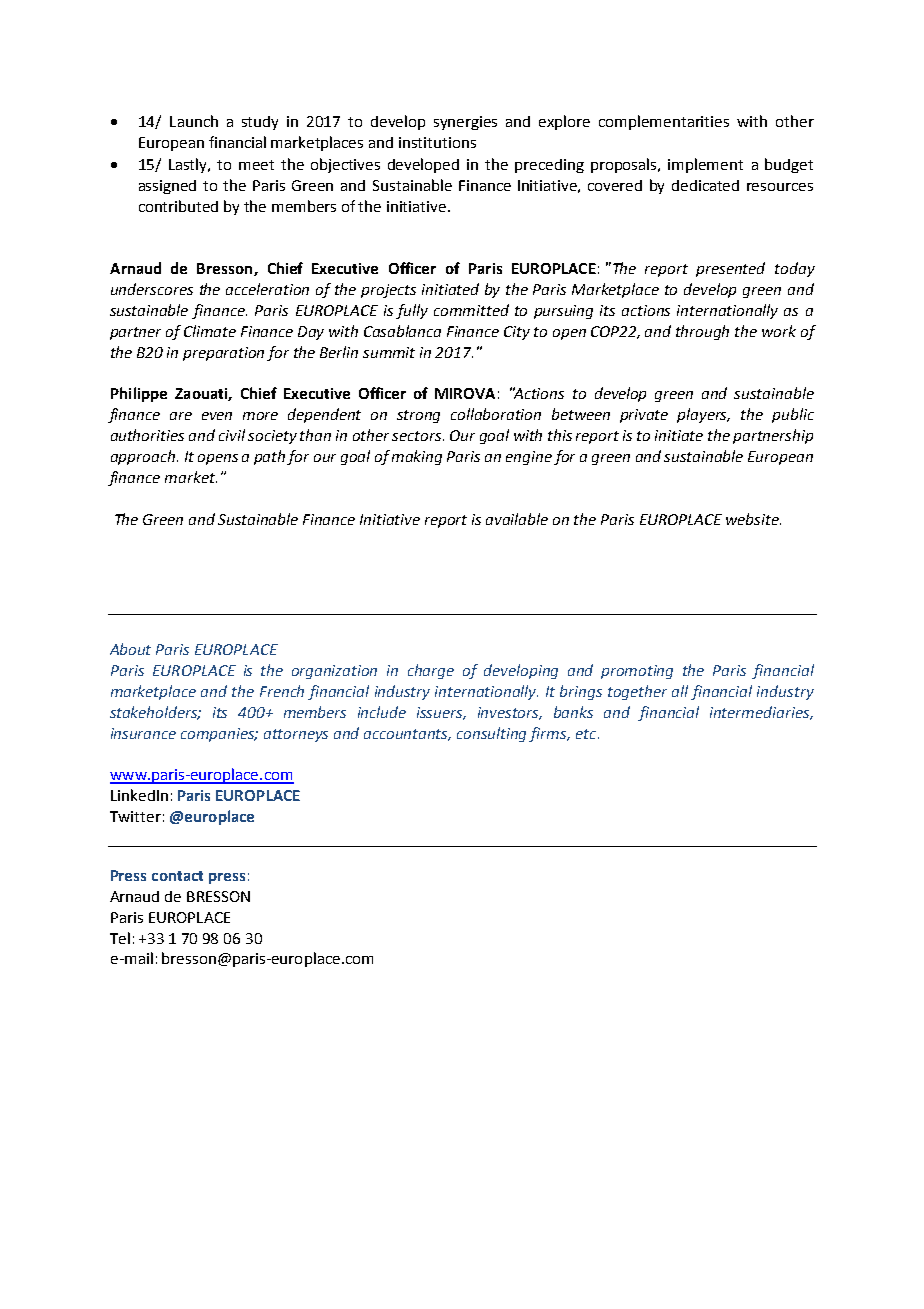  I want to click on making, so click(417, 457).
